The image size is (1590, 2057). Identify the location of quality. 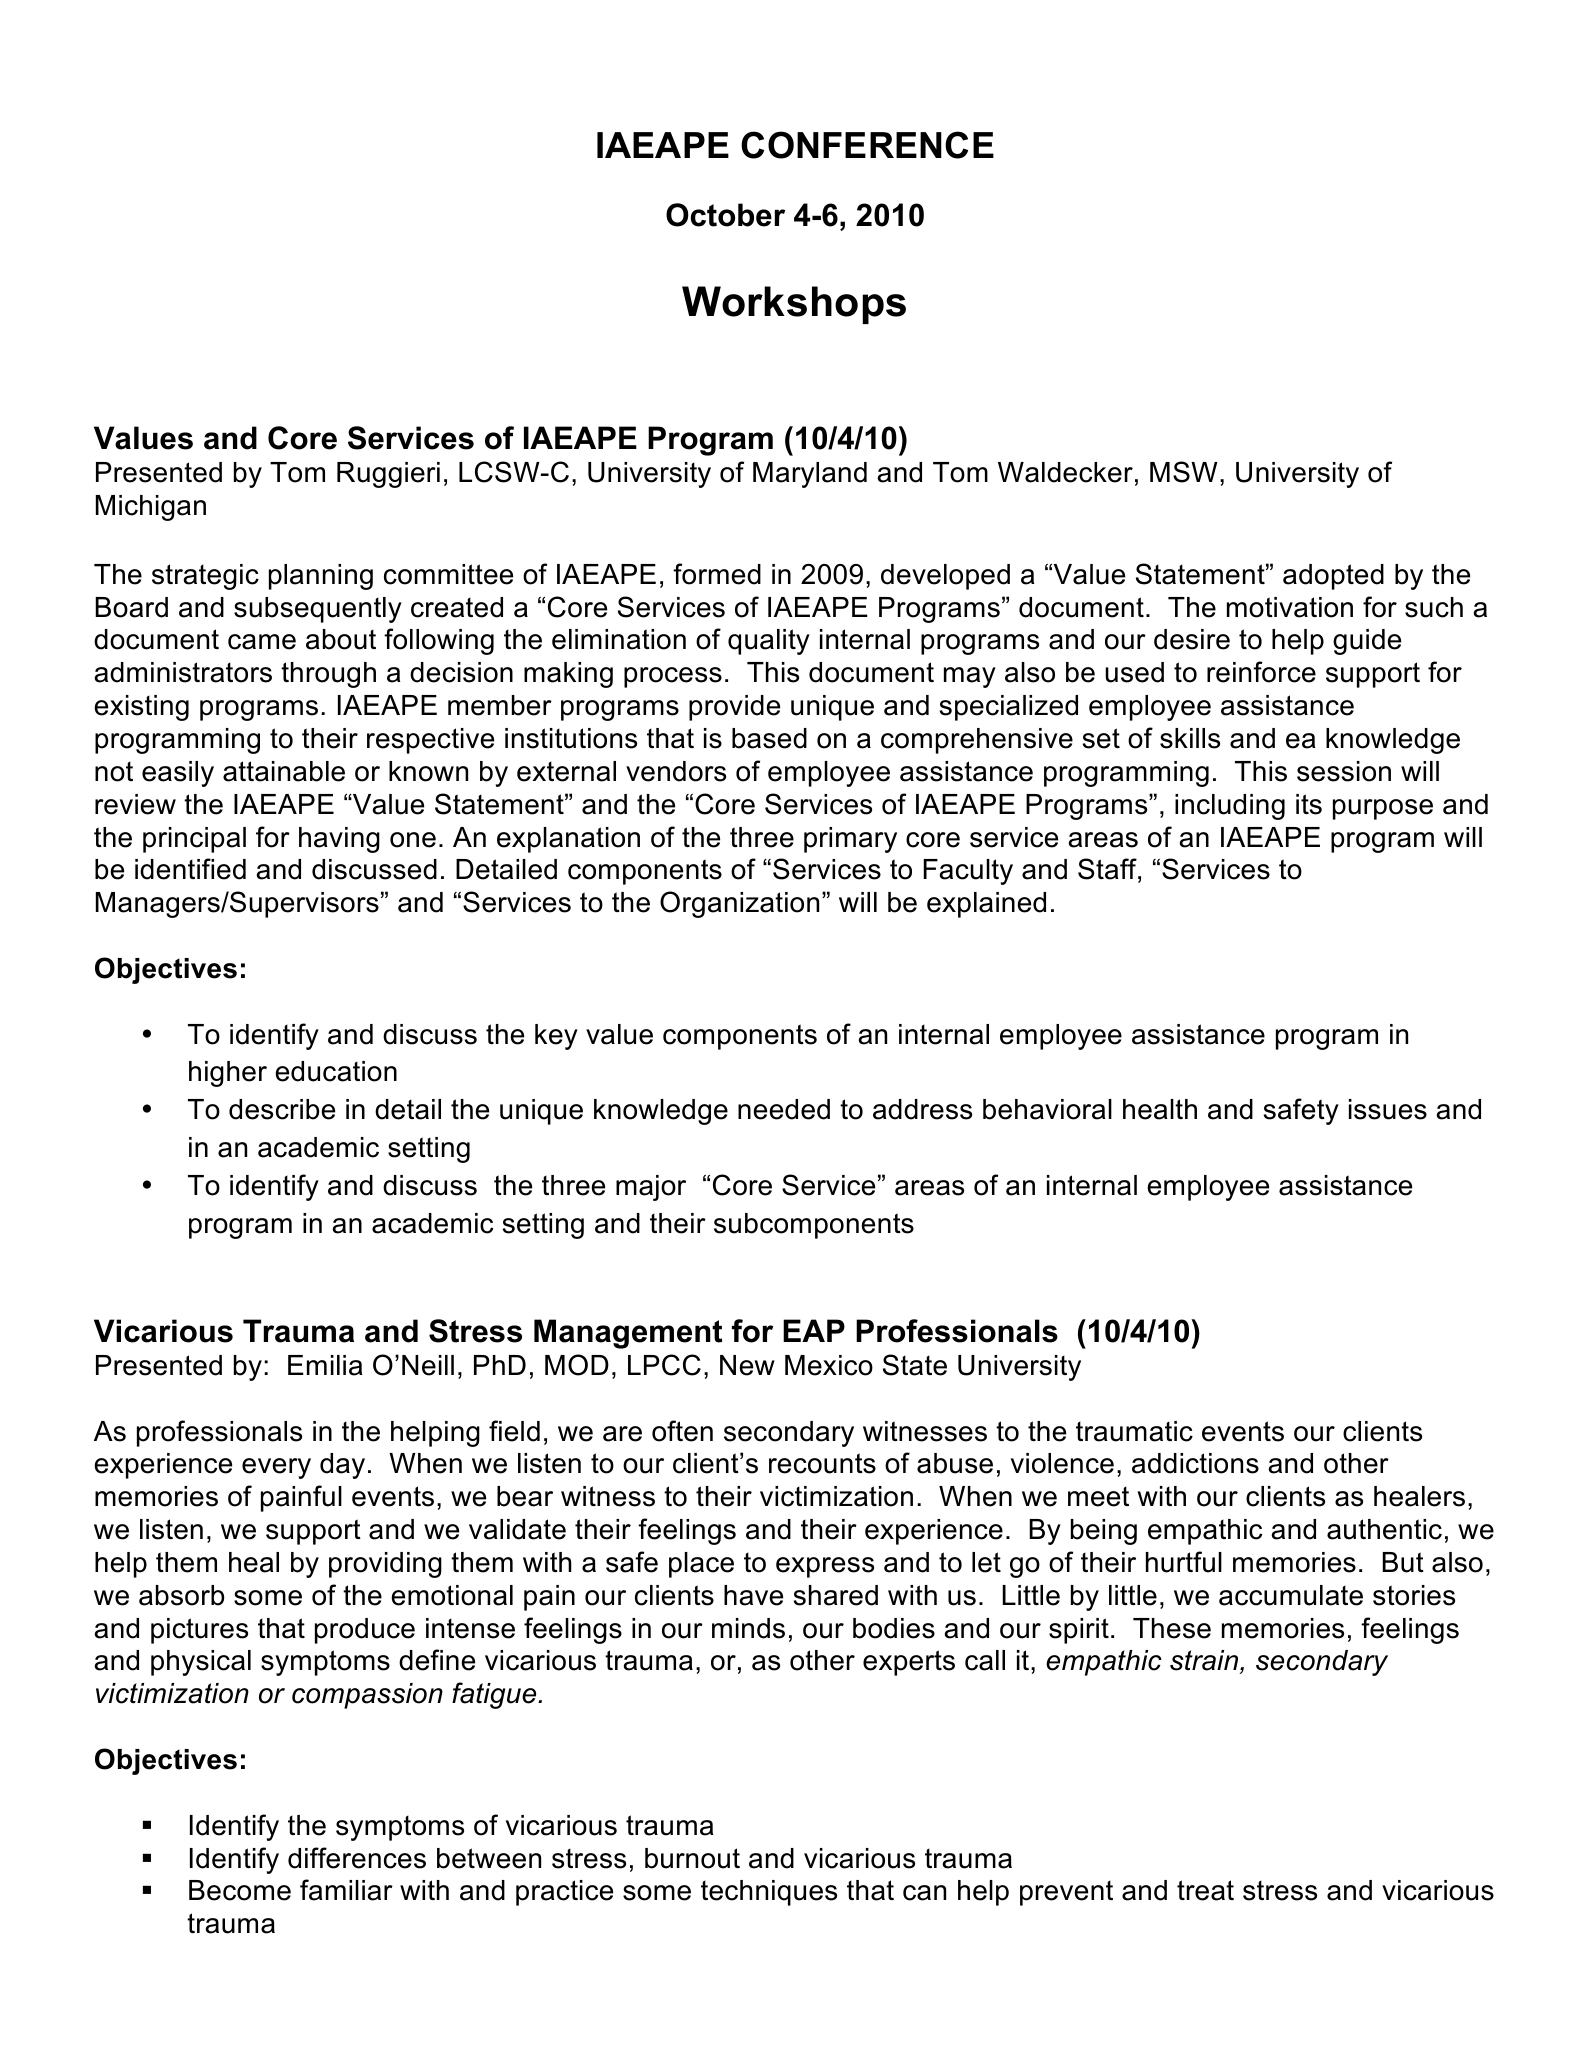
(769, 642).
